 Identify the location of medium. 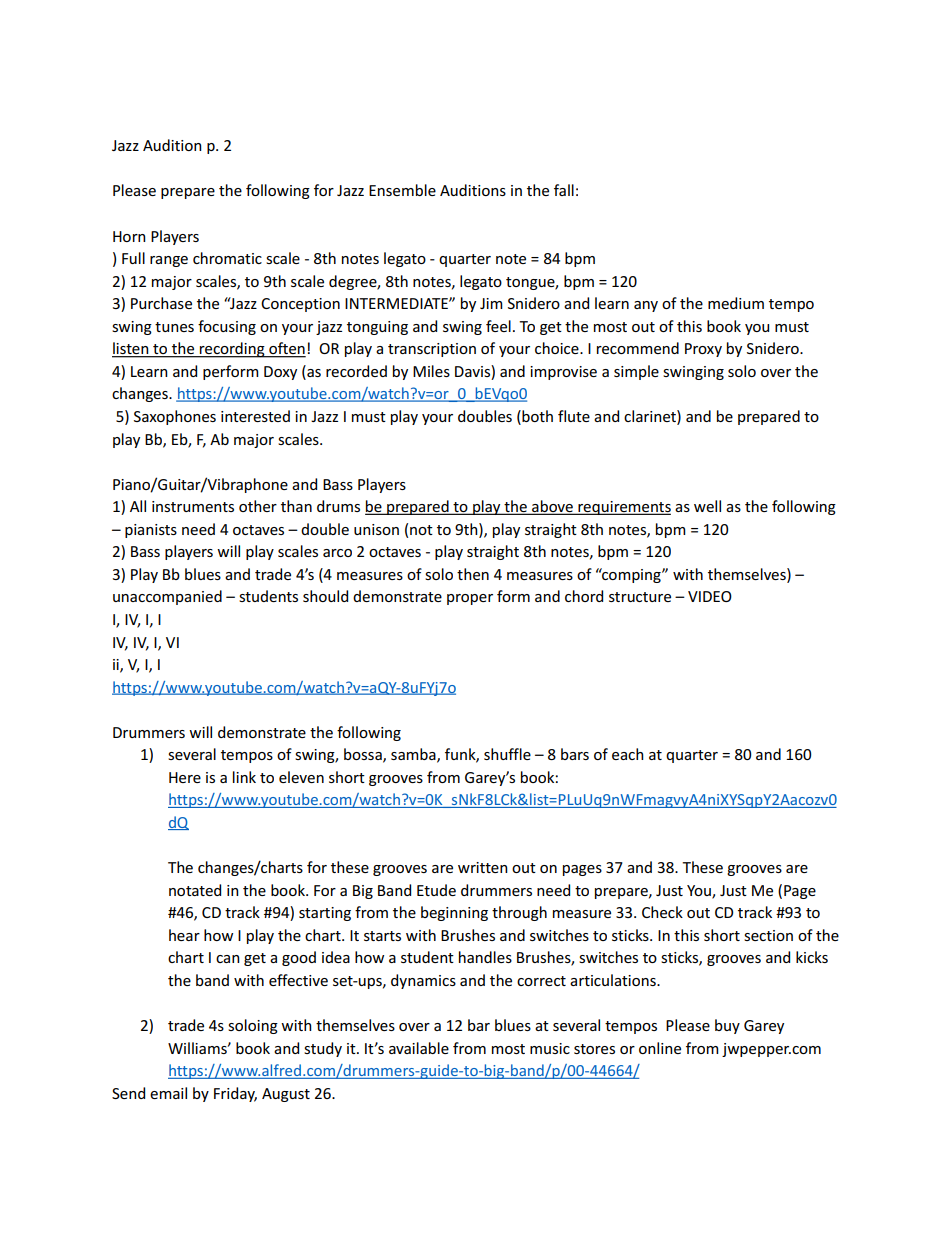
(736, 303).
